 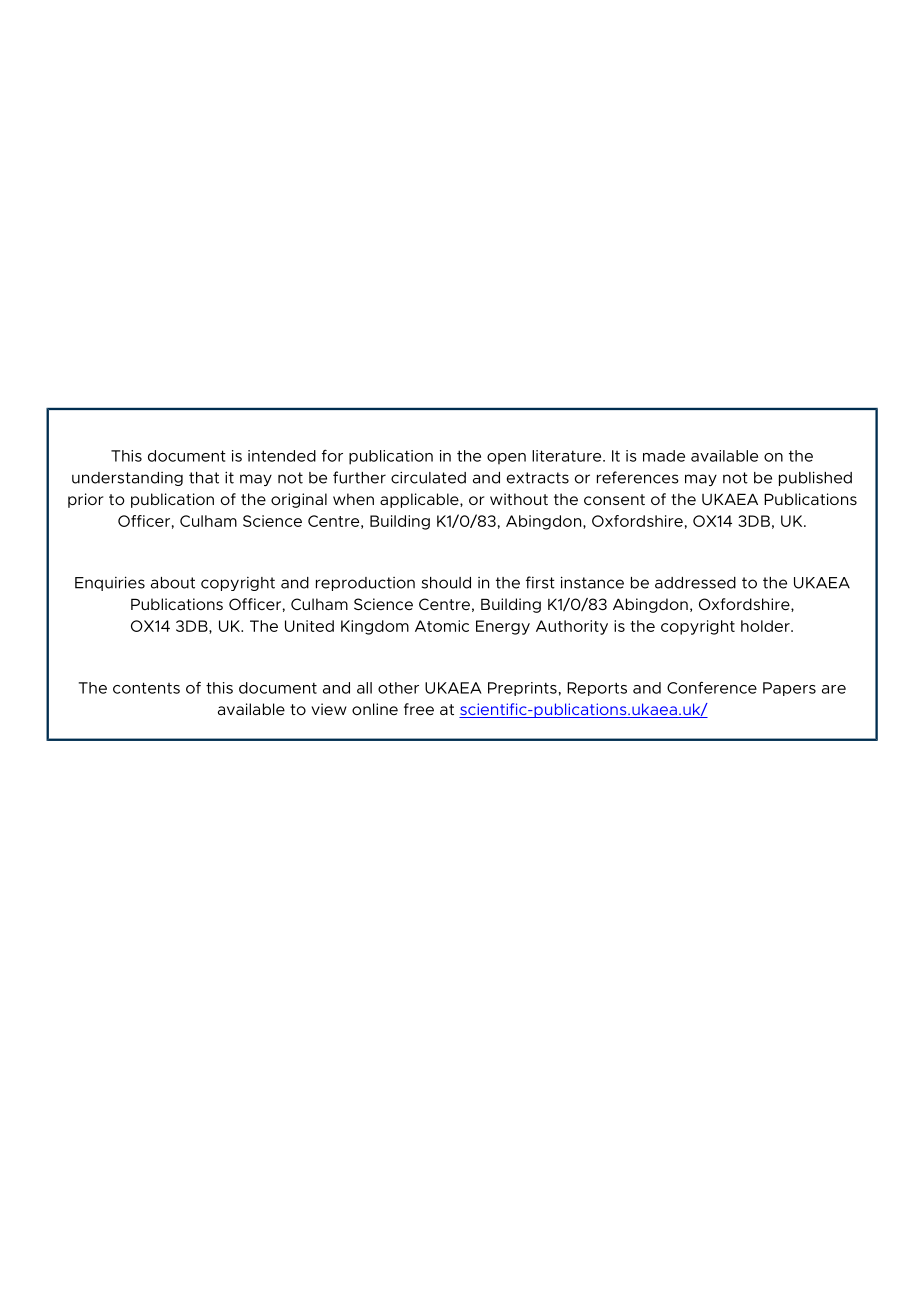 I want to click on that, so click(x=204, y=478).
